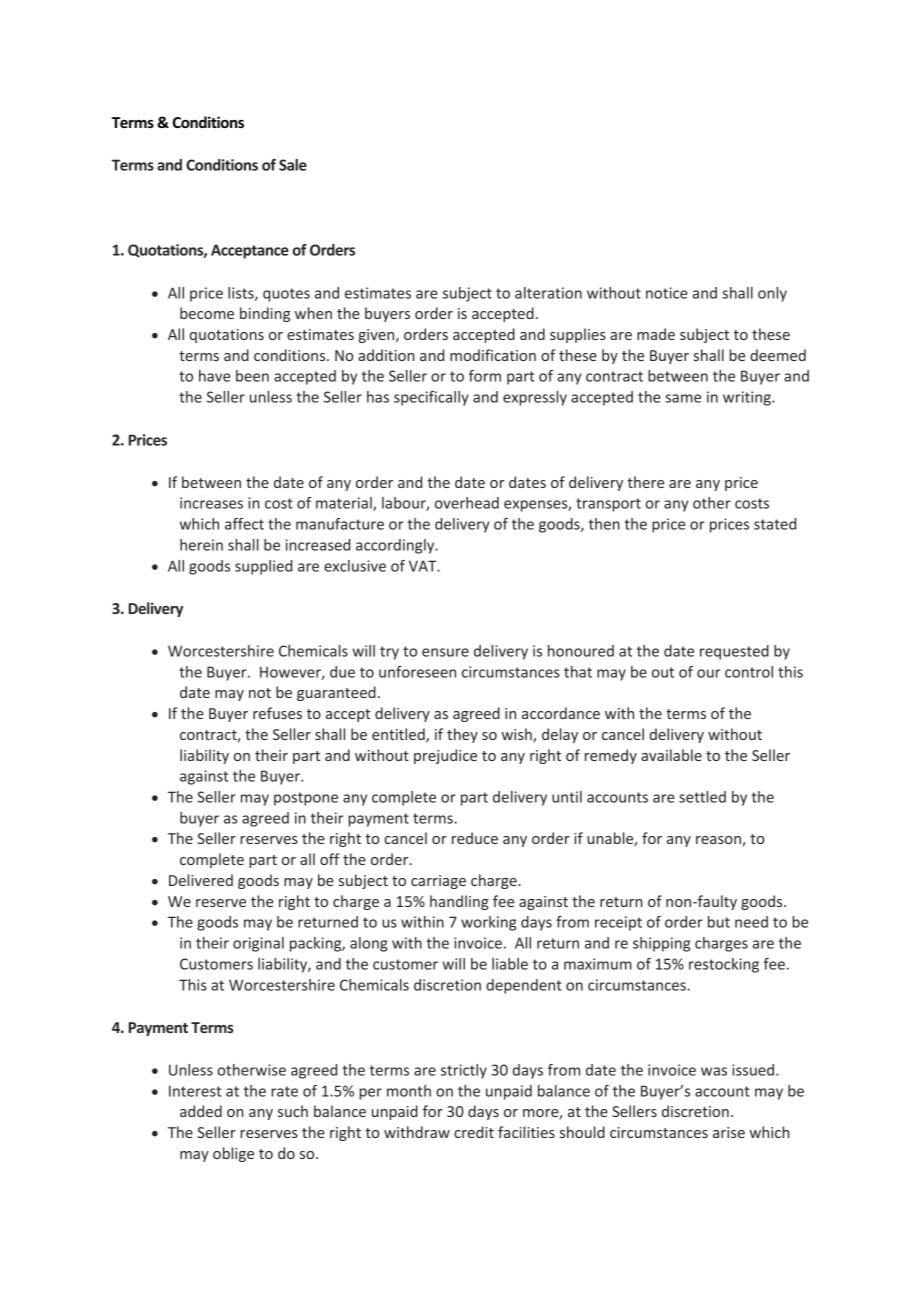 The height and width of the page is (1308, 924). What do you see at coordinates (252, 376) in the page?
I see `been` at bounding box center [252, 376].
